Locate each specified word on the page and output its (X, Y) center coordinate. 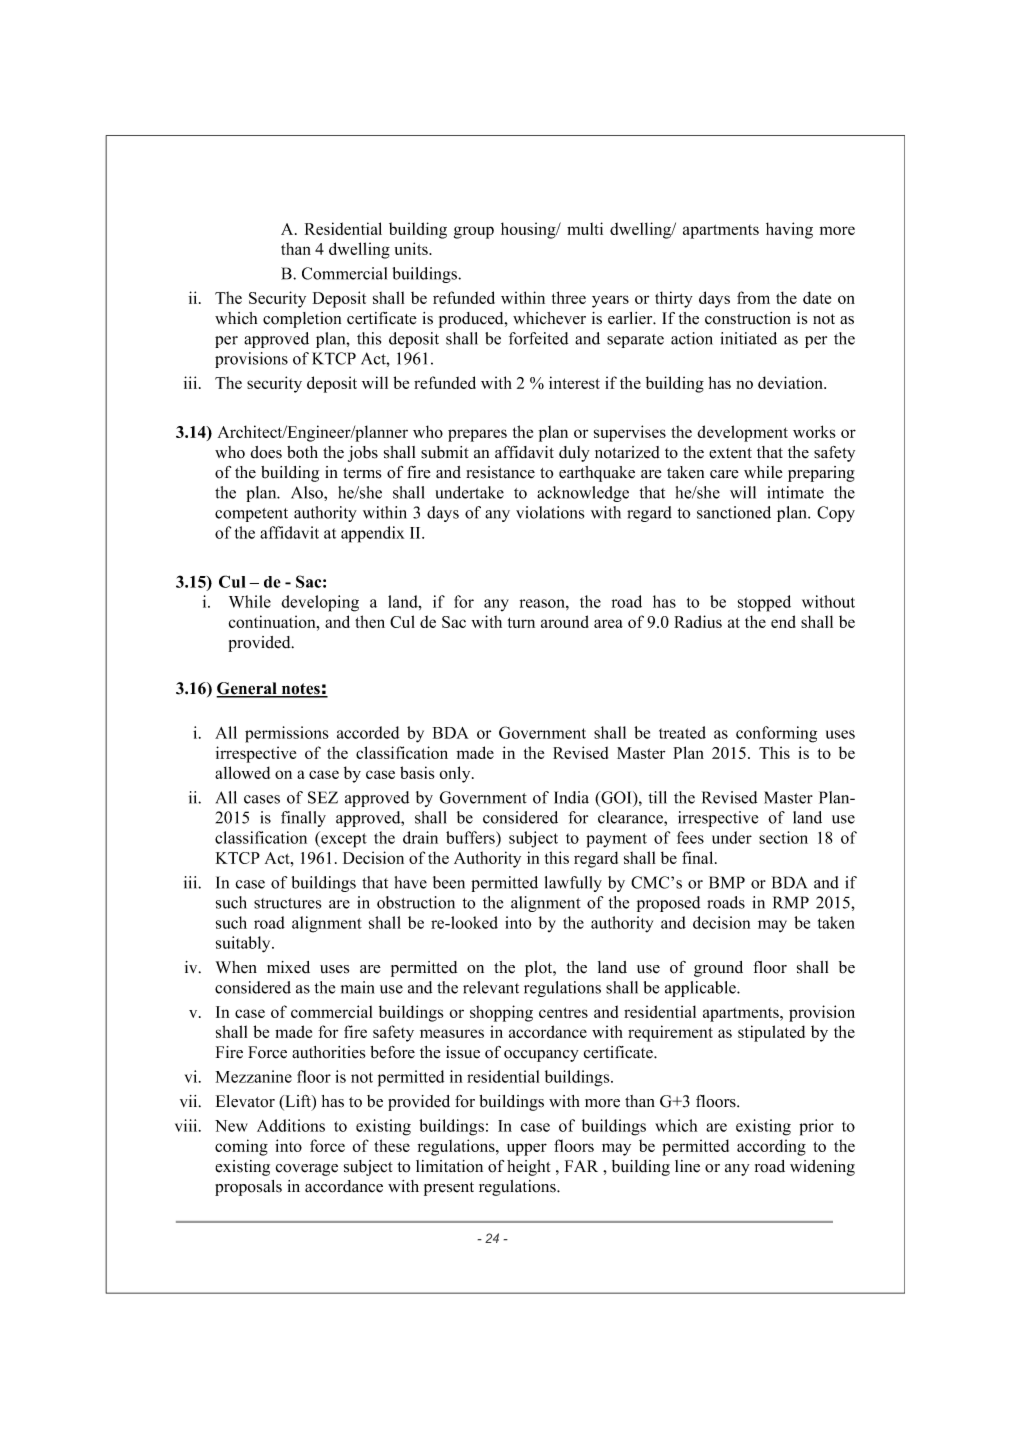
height (529, 1168)
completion (302, 320)
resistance (500, 472)
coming (241, 1147)
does (266, 452)
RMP (791, 902)
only (456, 774)
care (724, 474)
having (789, 230)
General (247, 689)
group (474, 232)
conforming (776, 734)
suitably (244, 944)
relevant (491, 987)
